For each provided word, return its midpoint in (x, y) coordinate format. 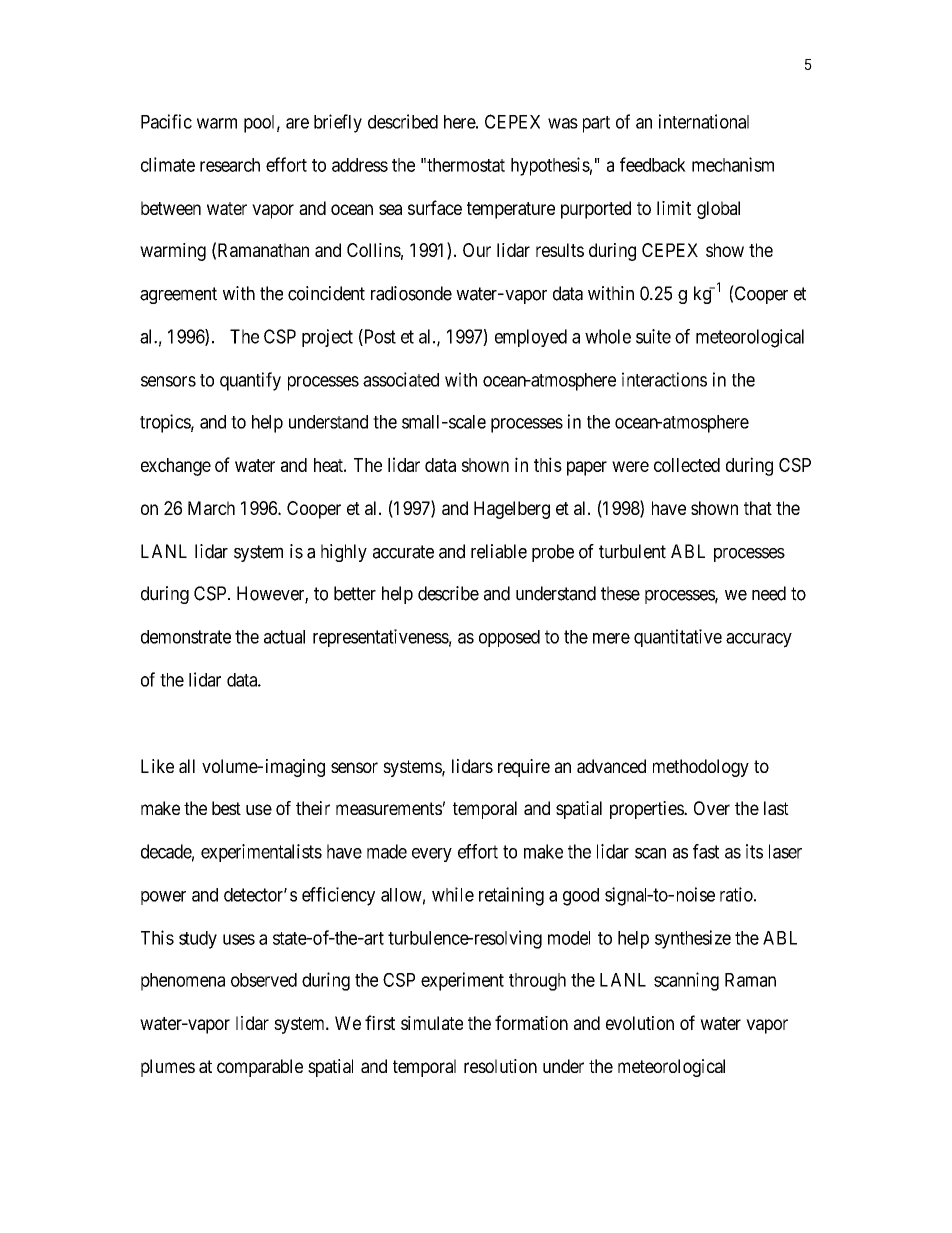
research (230, 165)
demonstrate (186, 637)
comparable (260, 1068)
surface (435, 207)
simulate (432, 1023)
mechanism (733, 164)
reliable (499, 551)
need (769, 593)
